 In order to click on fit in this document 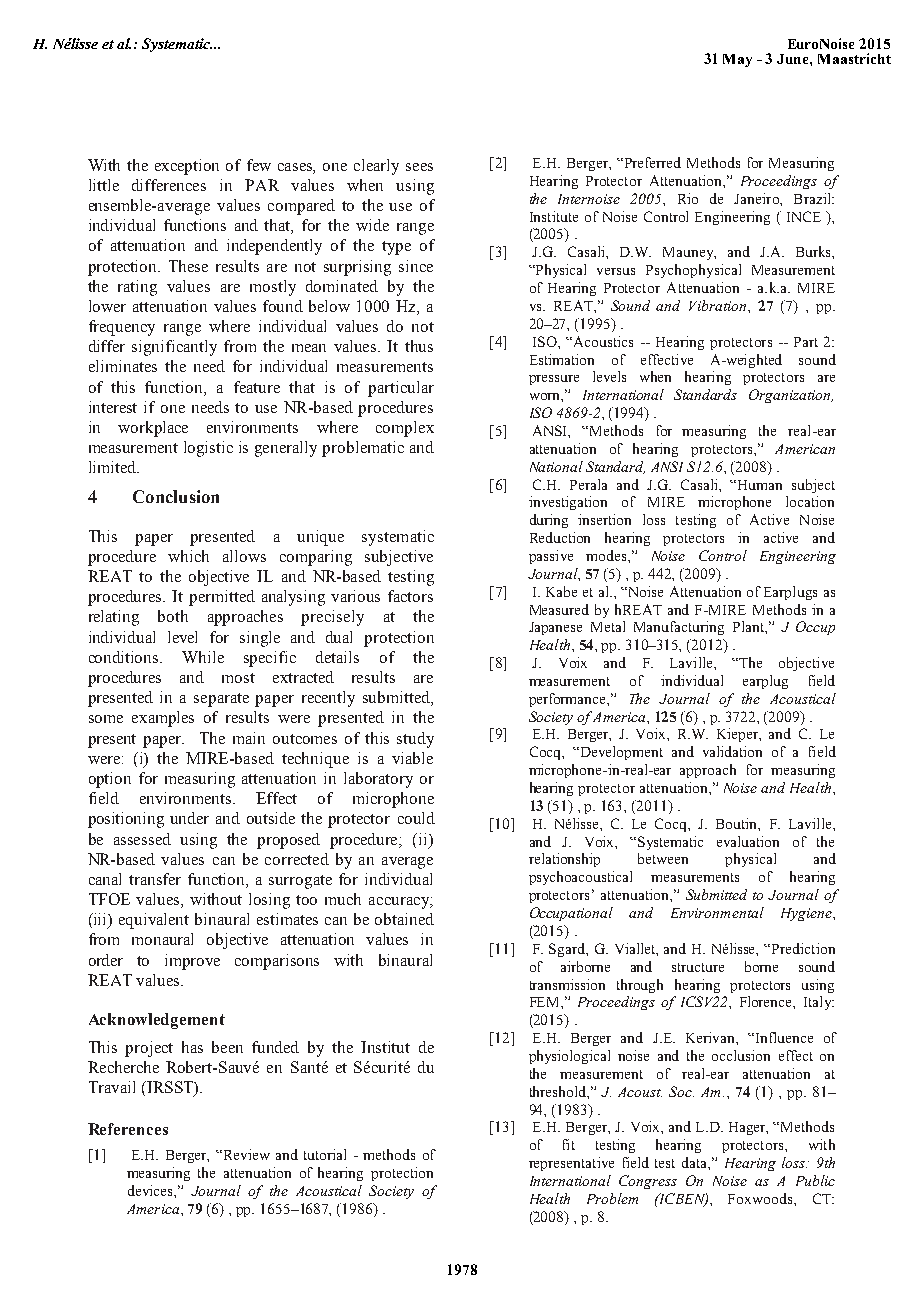, I will do `click(569, 1144)`.
